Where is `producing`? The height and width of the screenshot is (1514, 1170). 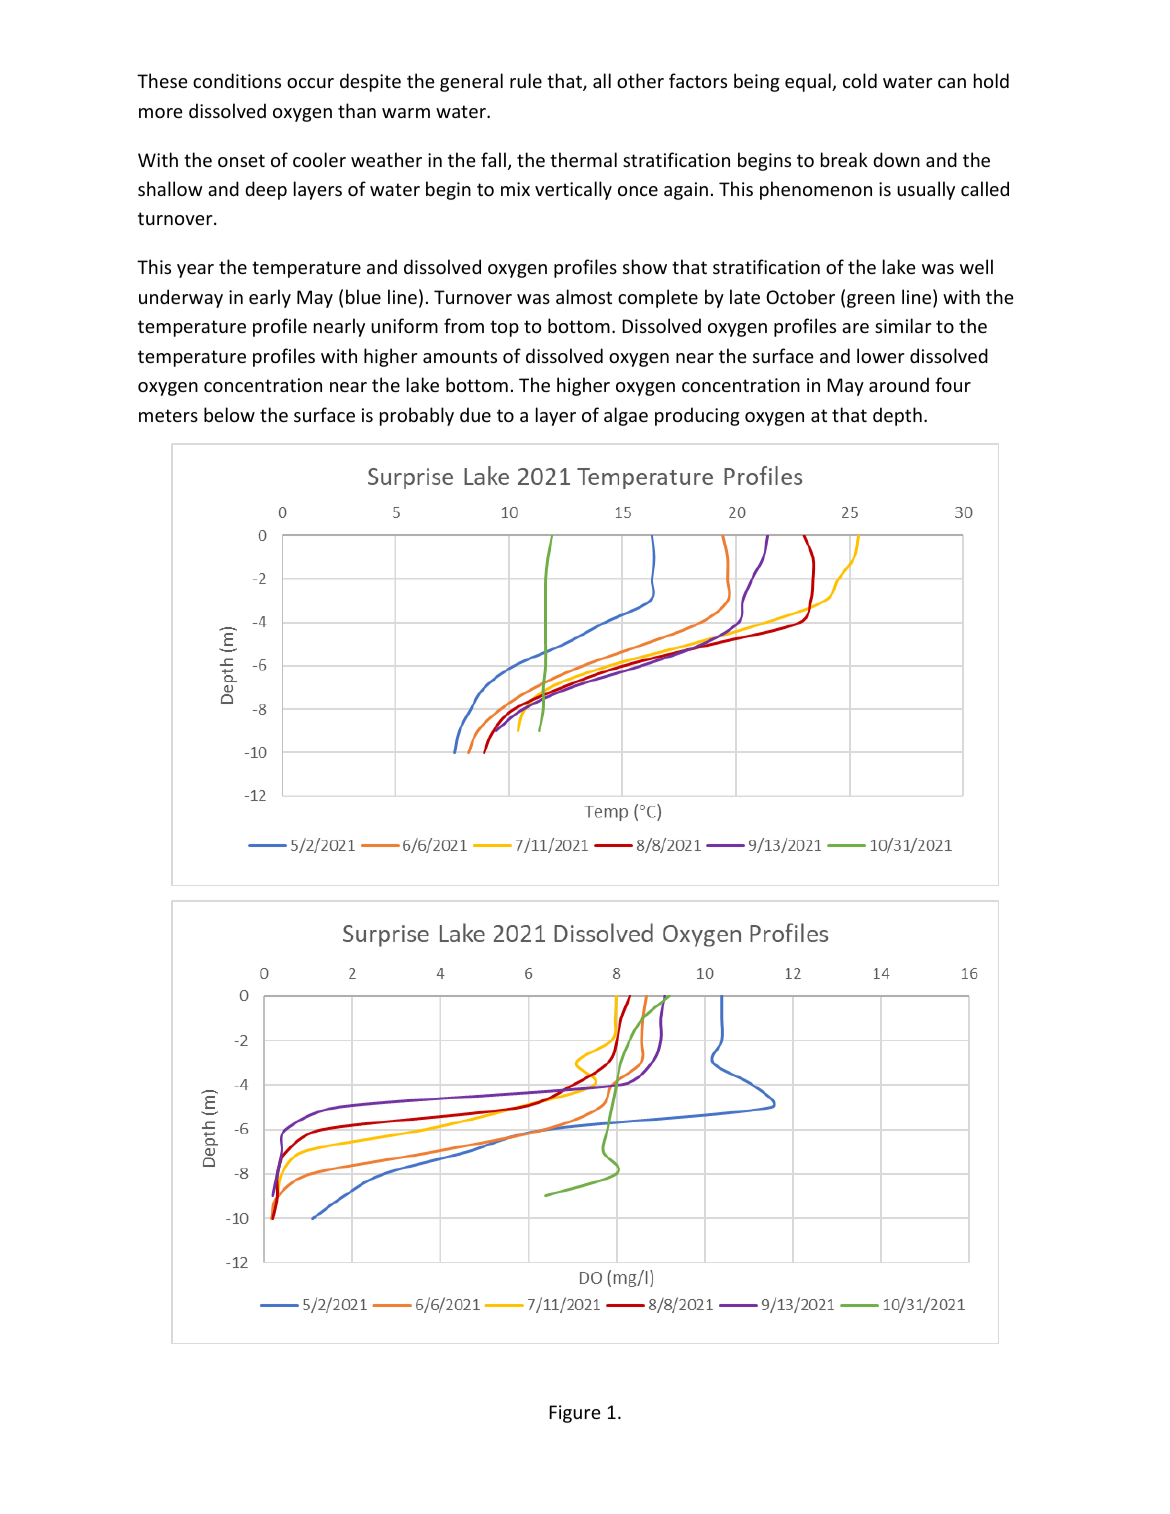 producing is located at coordinates (697, 416).
